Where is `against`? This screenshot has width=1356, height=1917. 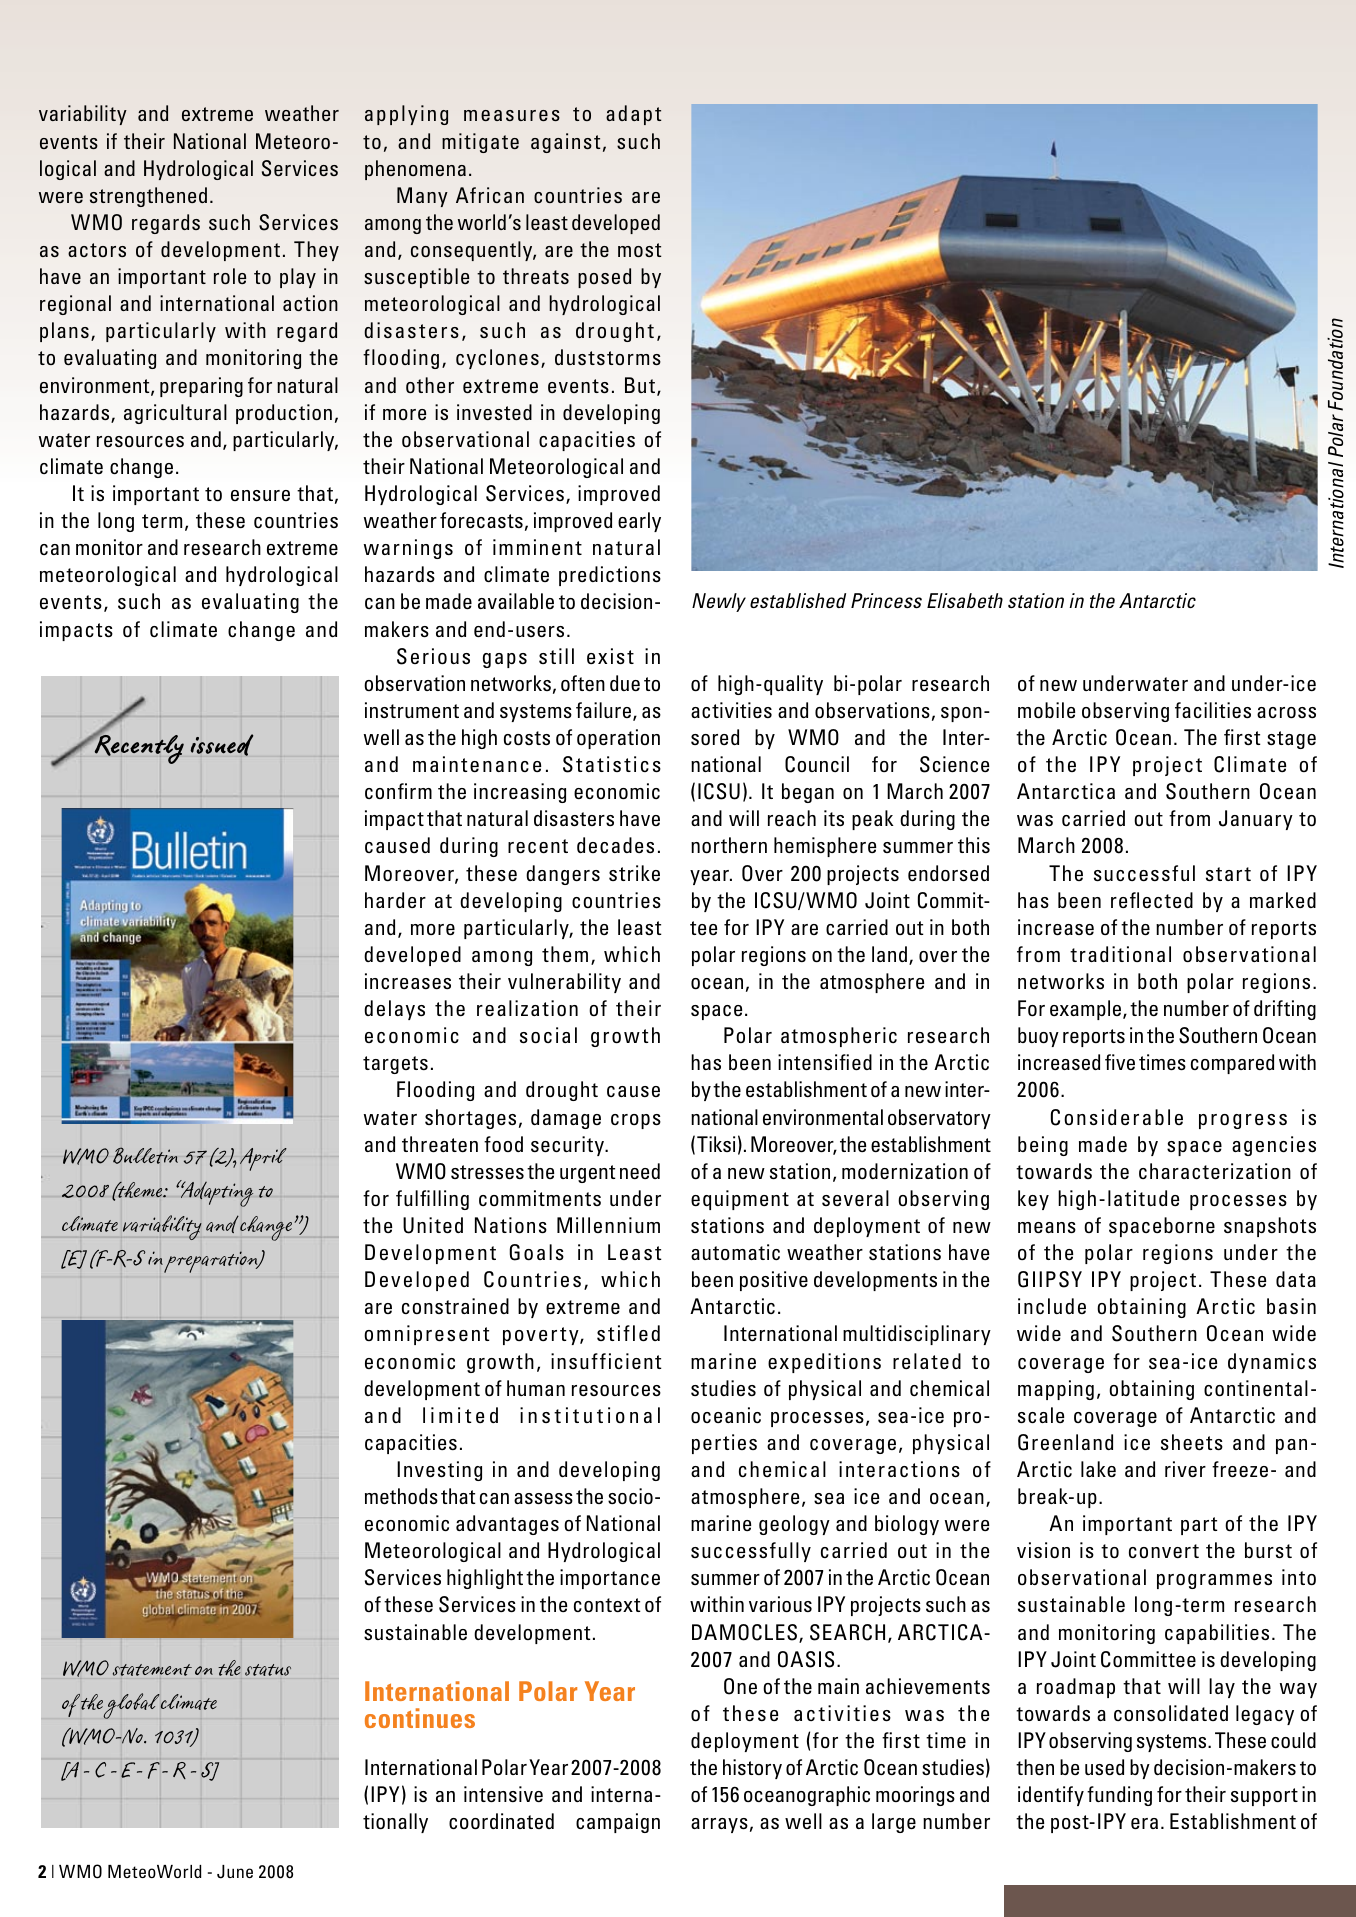
against is located at coordinates (565, 143).
